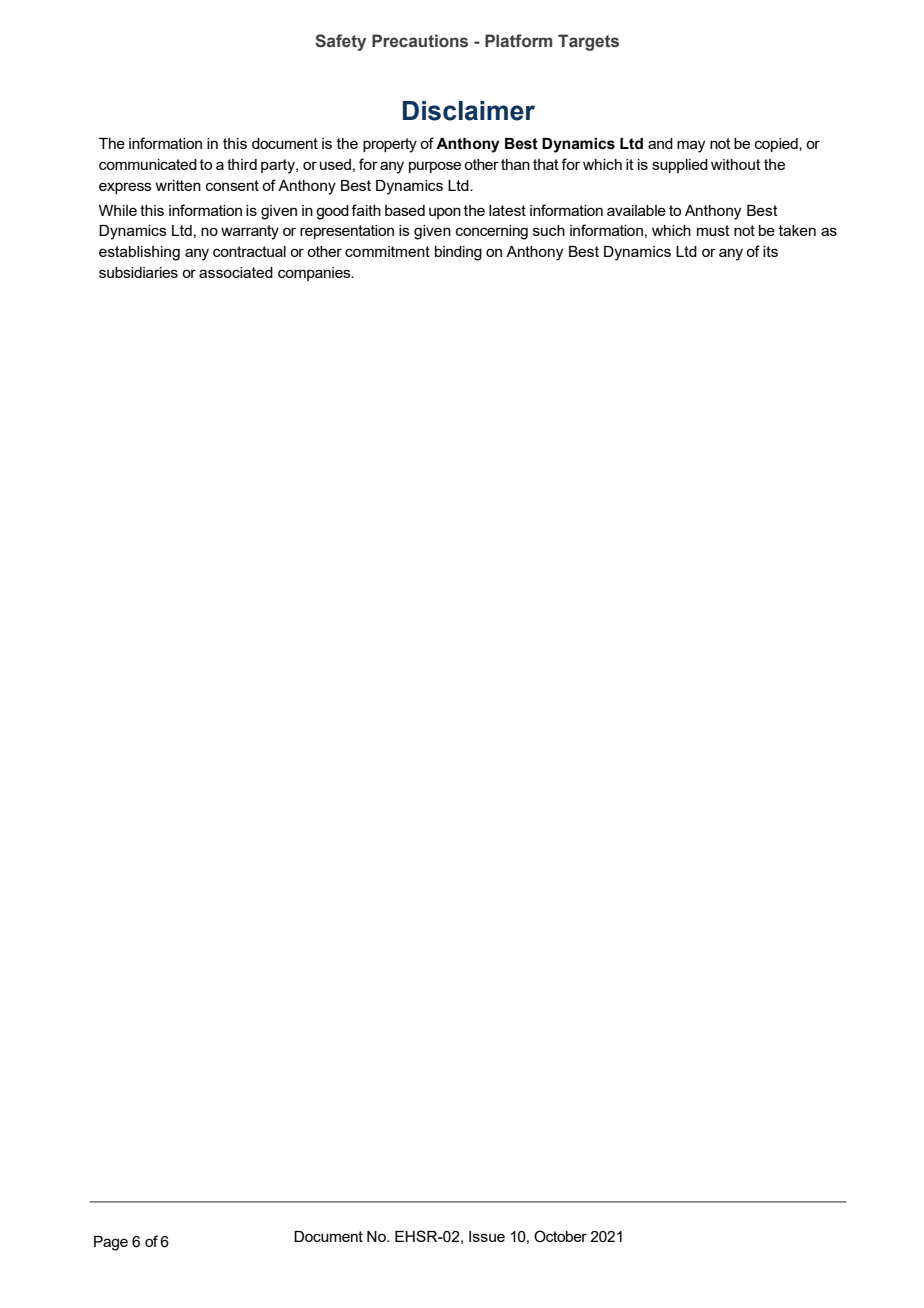  What do you see at coordinates (315, 274) in the screenshot?
I see `companies` at bounding box center [315, 274].
